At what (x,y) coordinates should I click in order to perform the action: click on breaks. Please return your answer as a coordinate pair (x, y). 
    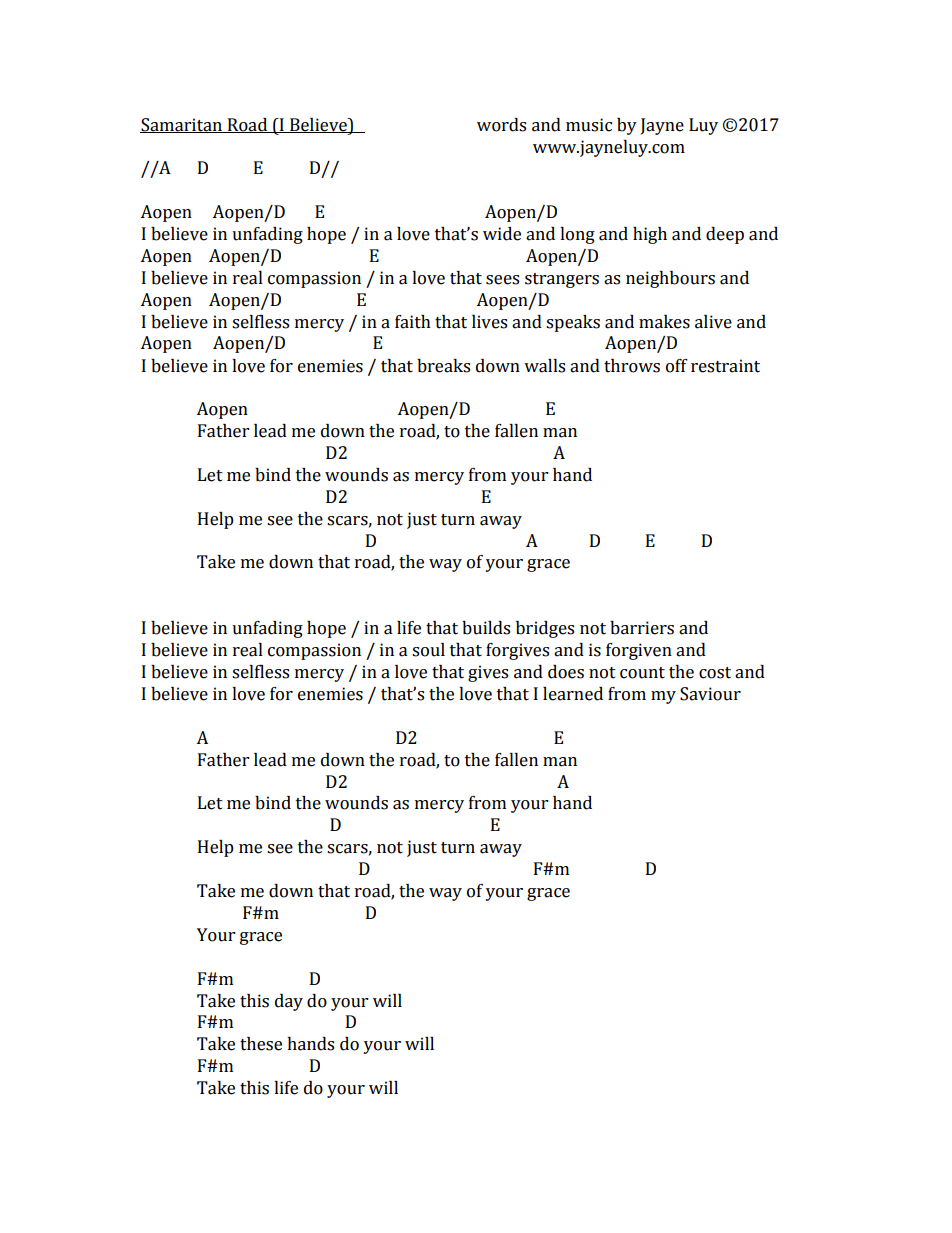
    Looking at the image, I should click on (443, 366).
